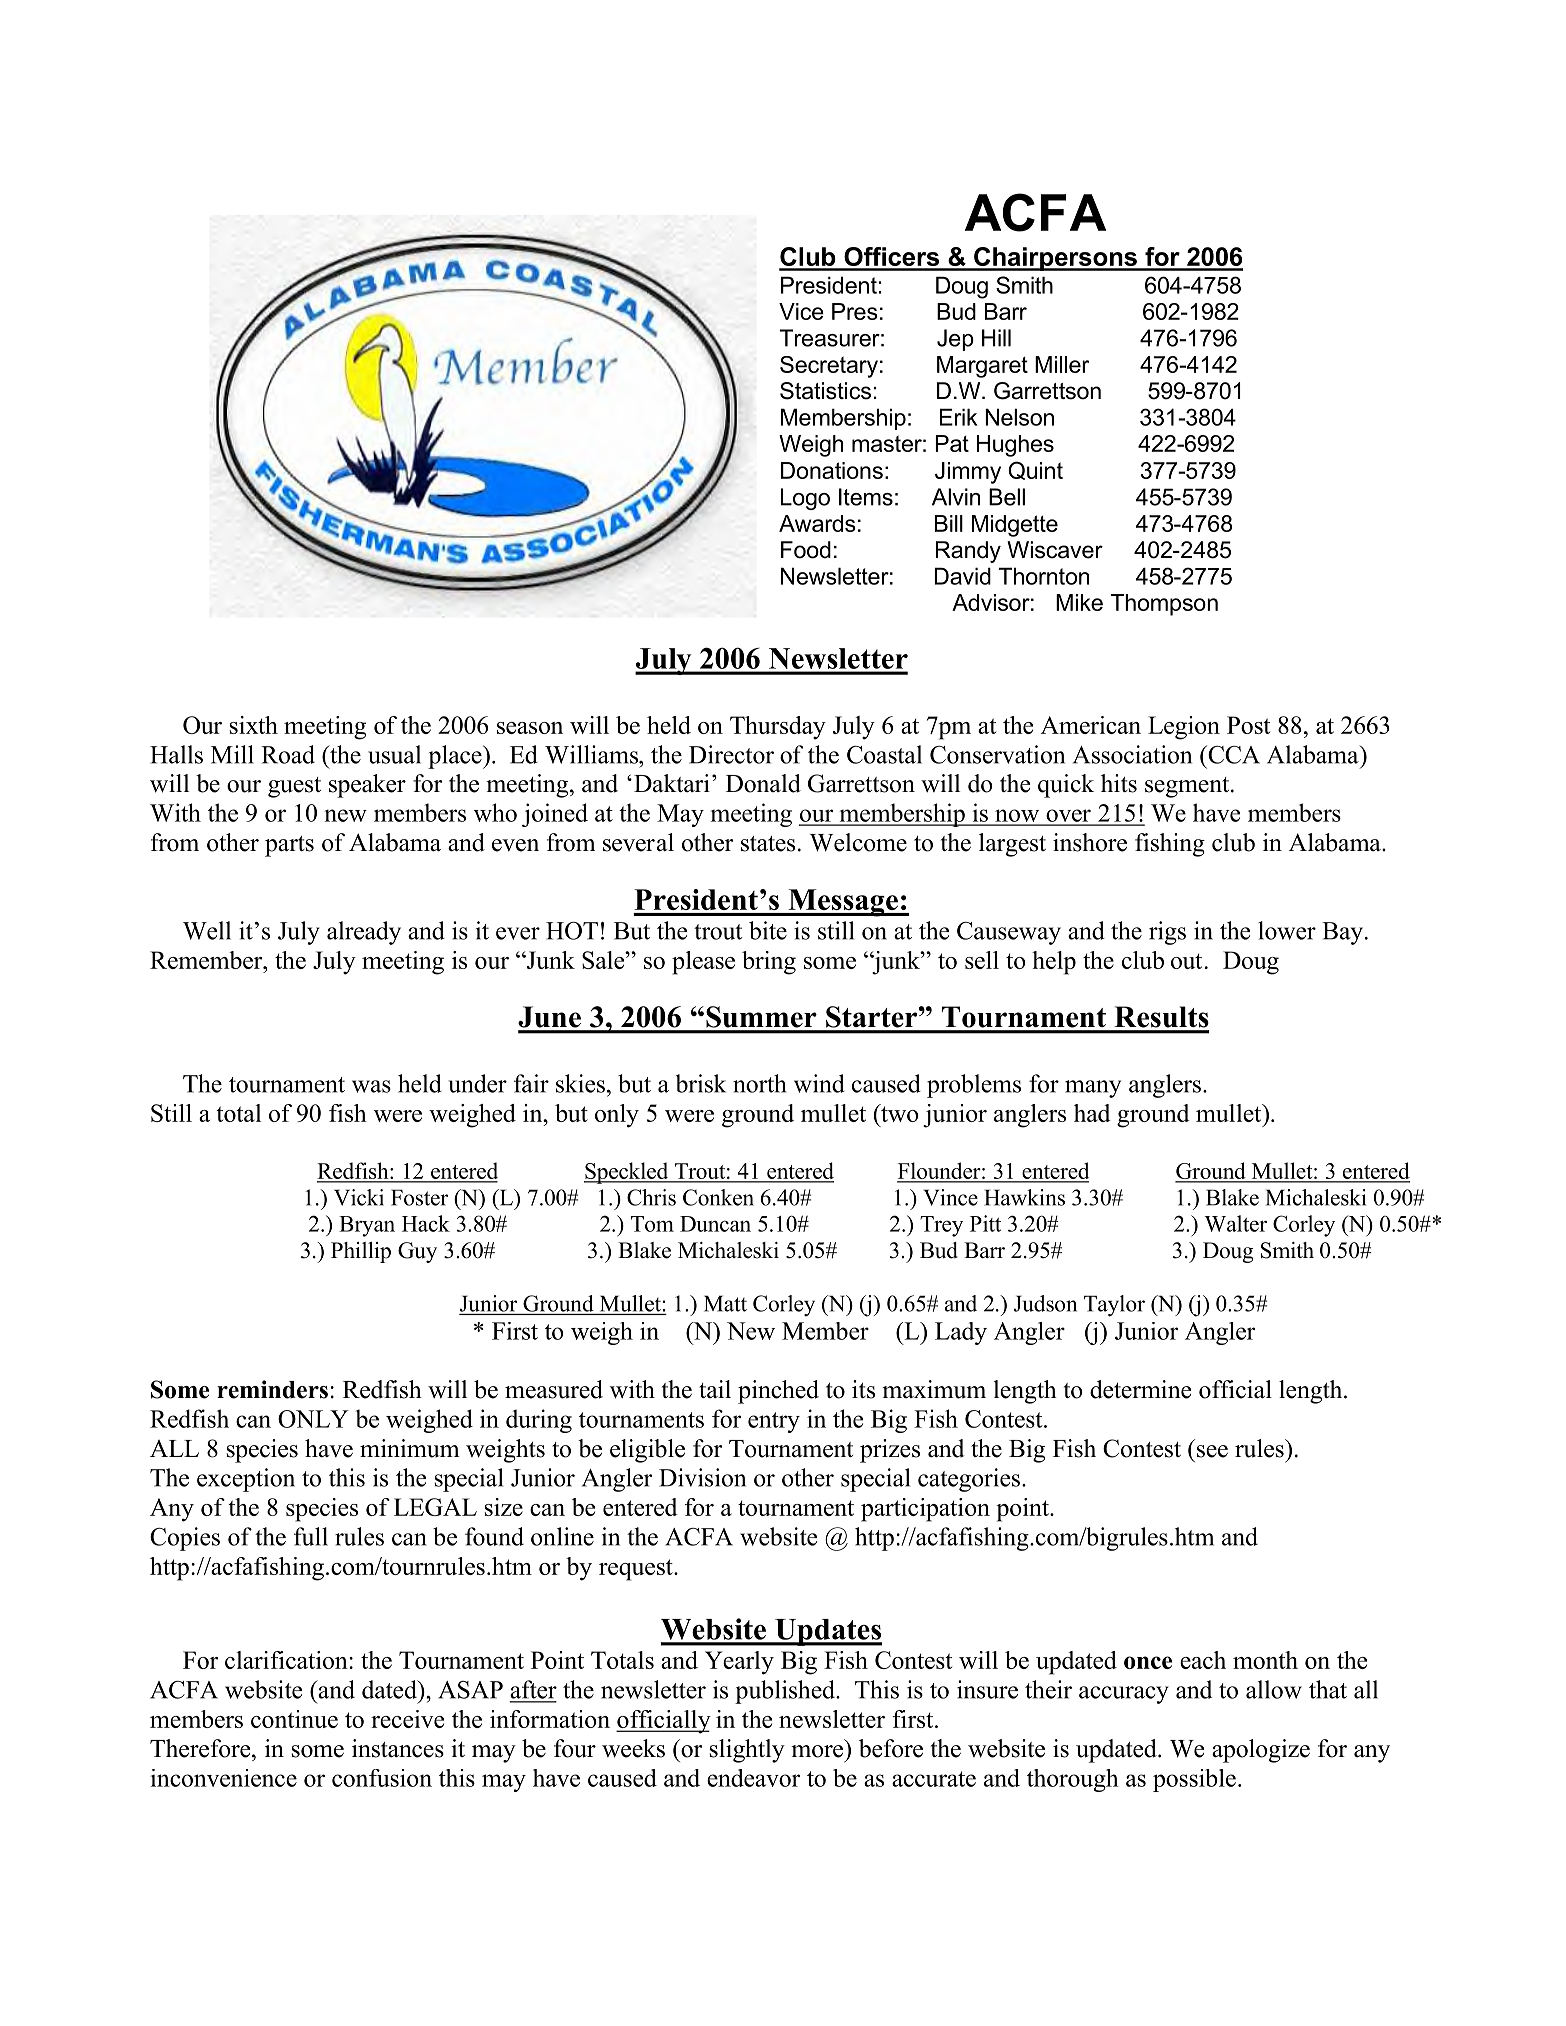 The image size is (1566, 2026). Describe the element at coordinates (715, 1224) in the page. I see `Duncan` at that location.
